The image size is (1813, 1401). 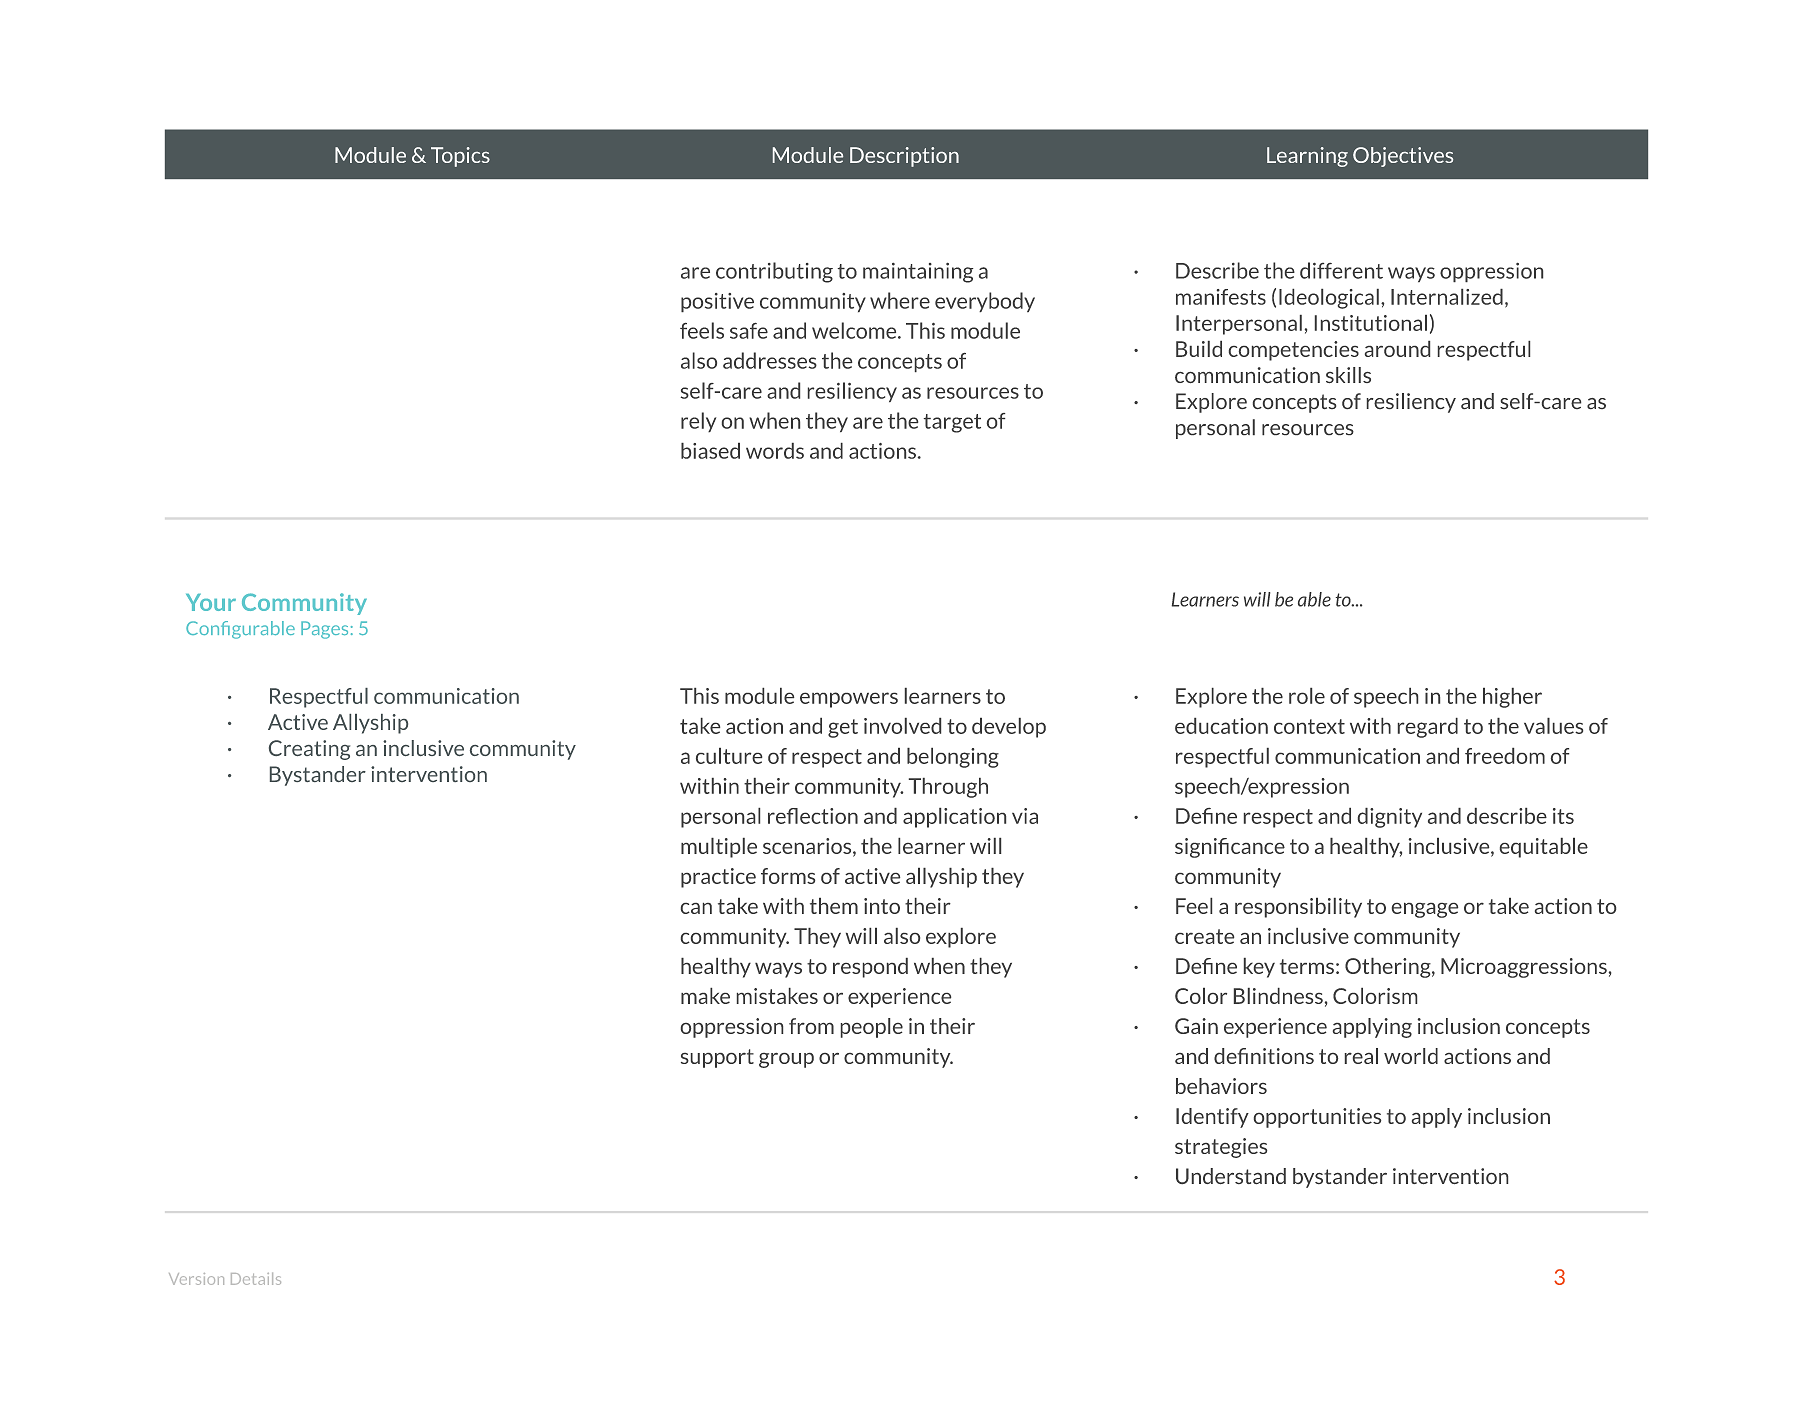 I want to click on involved, so click(x=902, y=726).
